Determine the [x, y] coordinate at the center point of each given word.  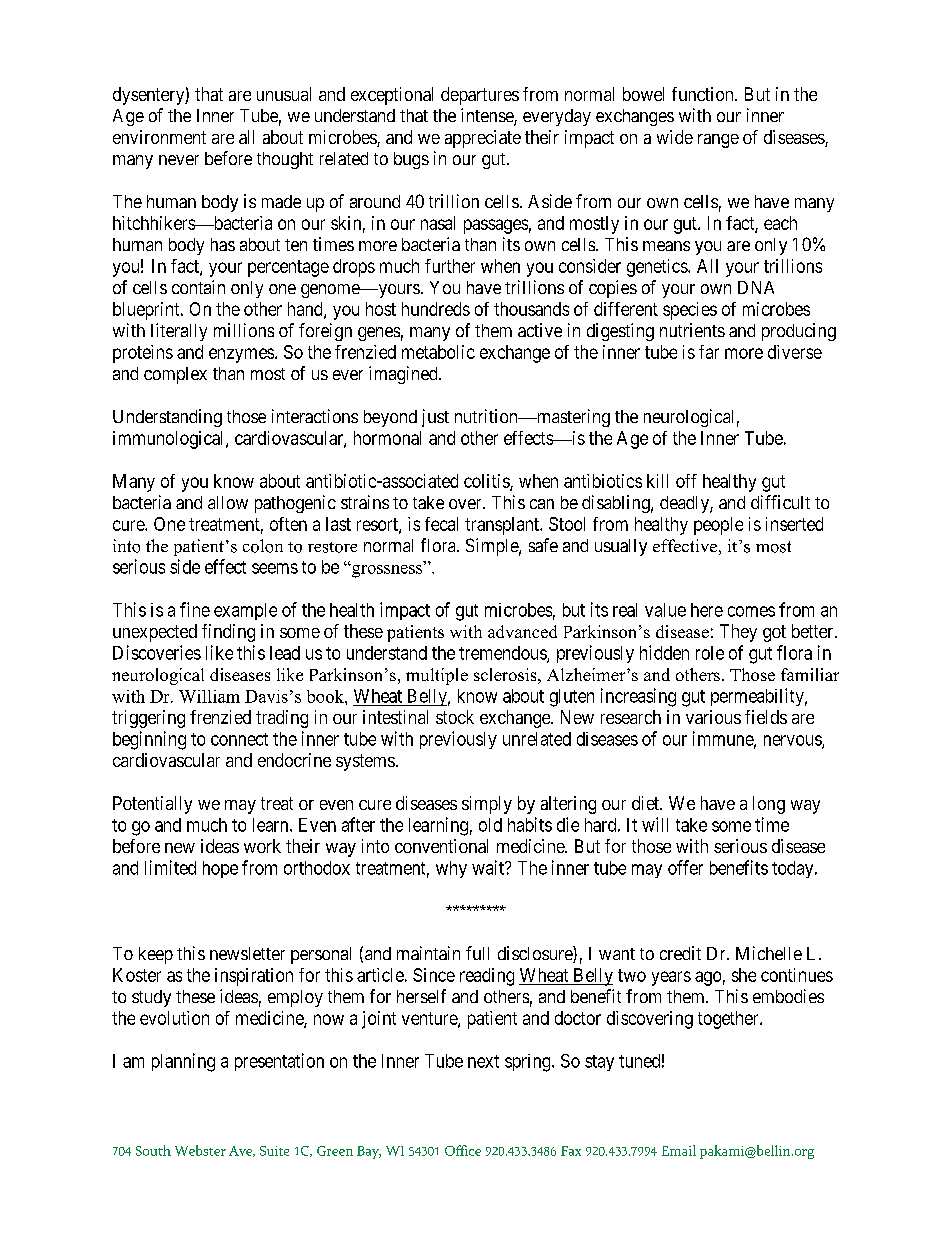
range [718, 141]
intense [488, 116]
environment [159, 137]
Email [679, 1150]
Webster [200, 1150]
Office [463, 1150]
